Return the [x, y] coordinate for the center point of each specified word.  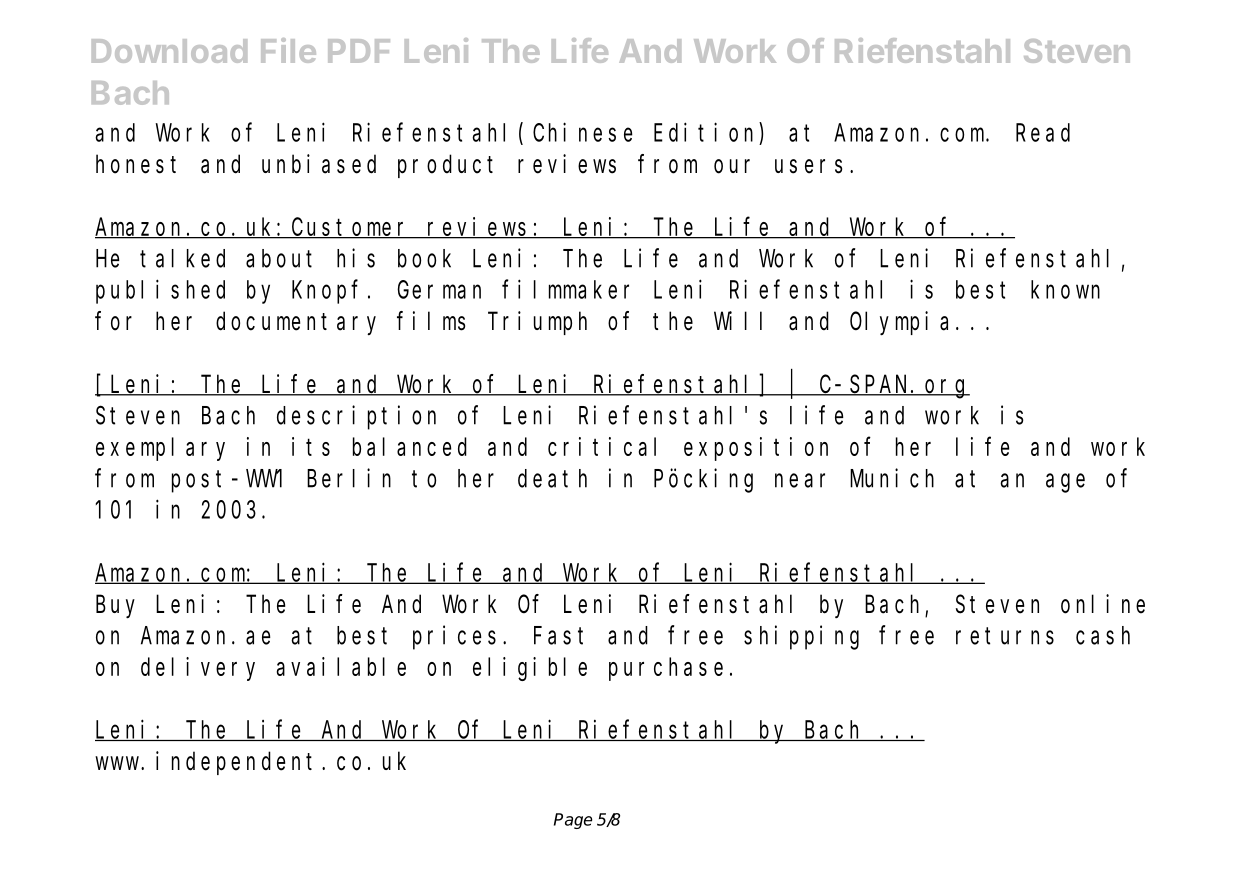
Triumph [537, 323]
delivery [198, 669]
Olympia [899, 323]
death [552, 478]
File [288, 50]
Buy [115, 607]
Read [1043, 132]
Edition [707, 132]
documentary [296, 323]
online [1103, 604]
